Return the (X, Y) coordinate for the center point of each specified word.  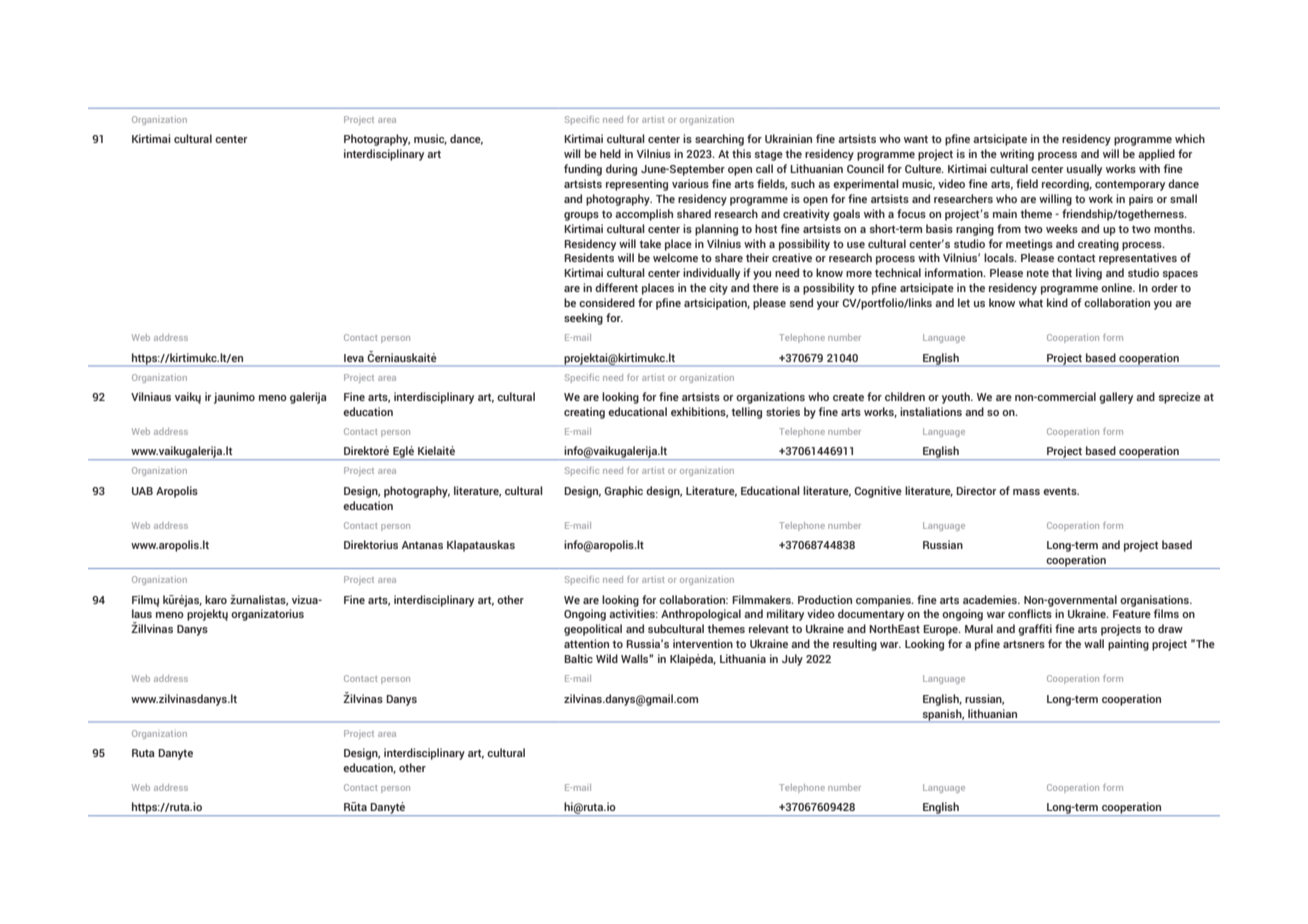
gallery (1116, 398)
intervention (703, 643)
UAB (142, 491)
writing (1017, 155)
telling (746, 413)
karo (216, 599)
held (610, 153)
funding (583, 170)
